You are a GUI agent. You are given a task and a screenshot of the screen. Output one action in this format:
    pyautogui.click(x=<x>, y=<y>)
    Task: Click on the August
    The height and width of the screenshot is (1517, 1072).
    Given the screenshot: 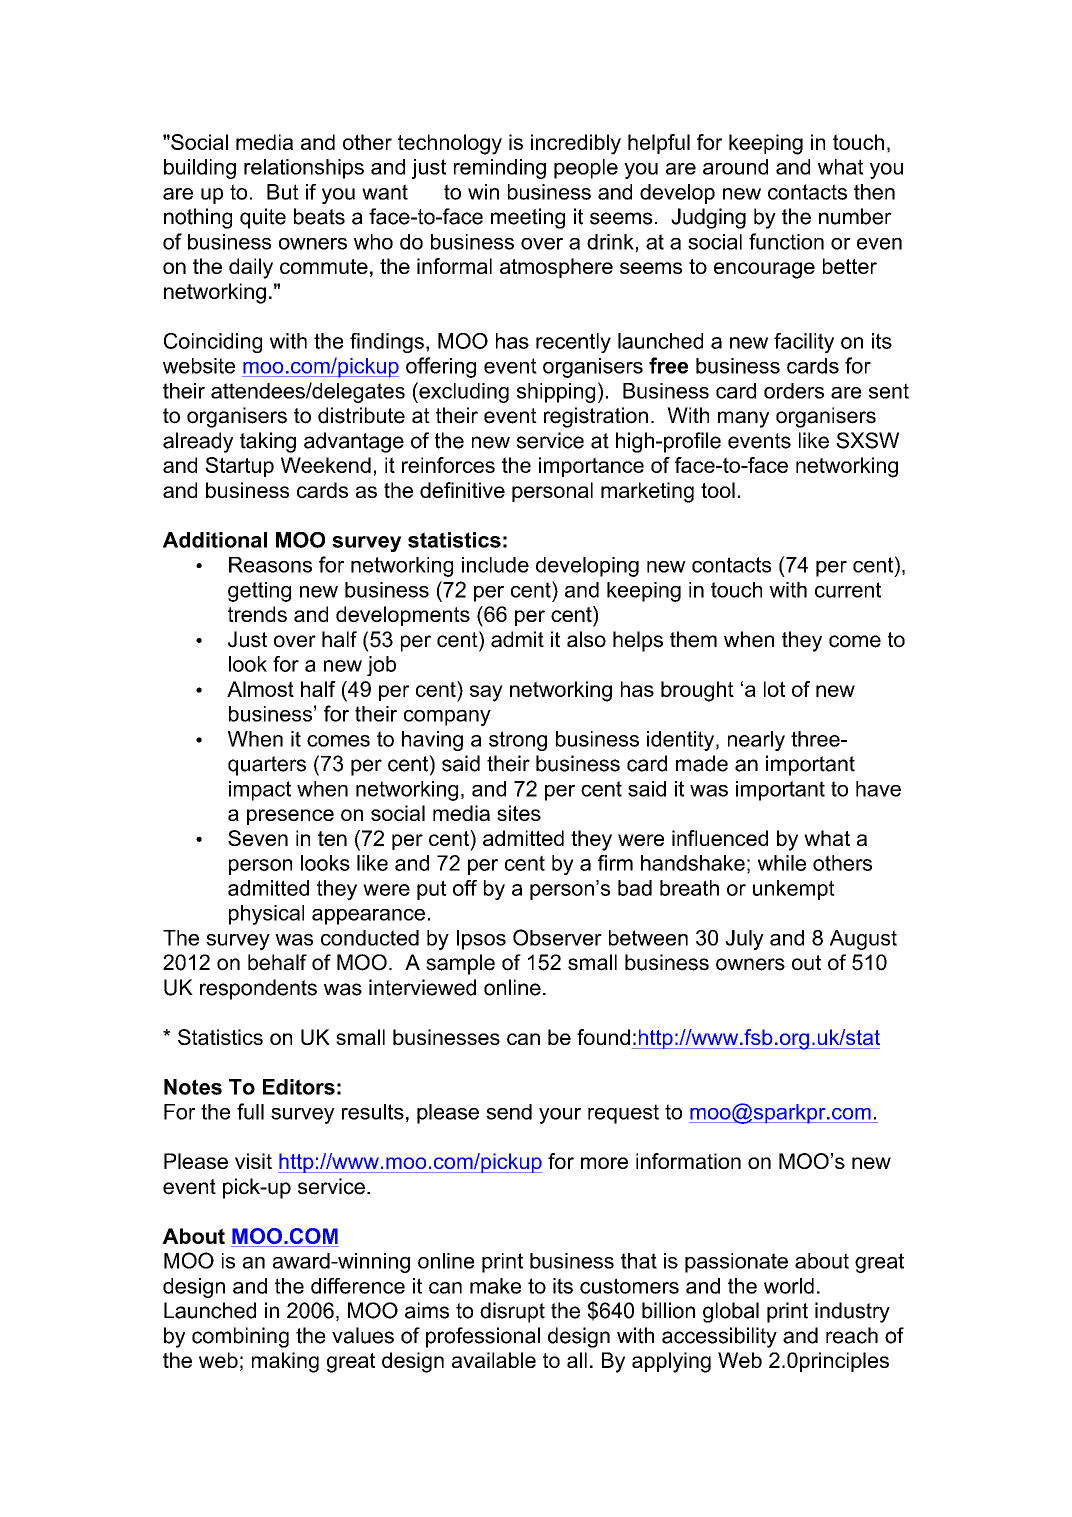 What is the action you would take?
    pyautogui.click(x=863, y=940)
